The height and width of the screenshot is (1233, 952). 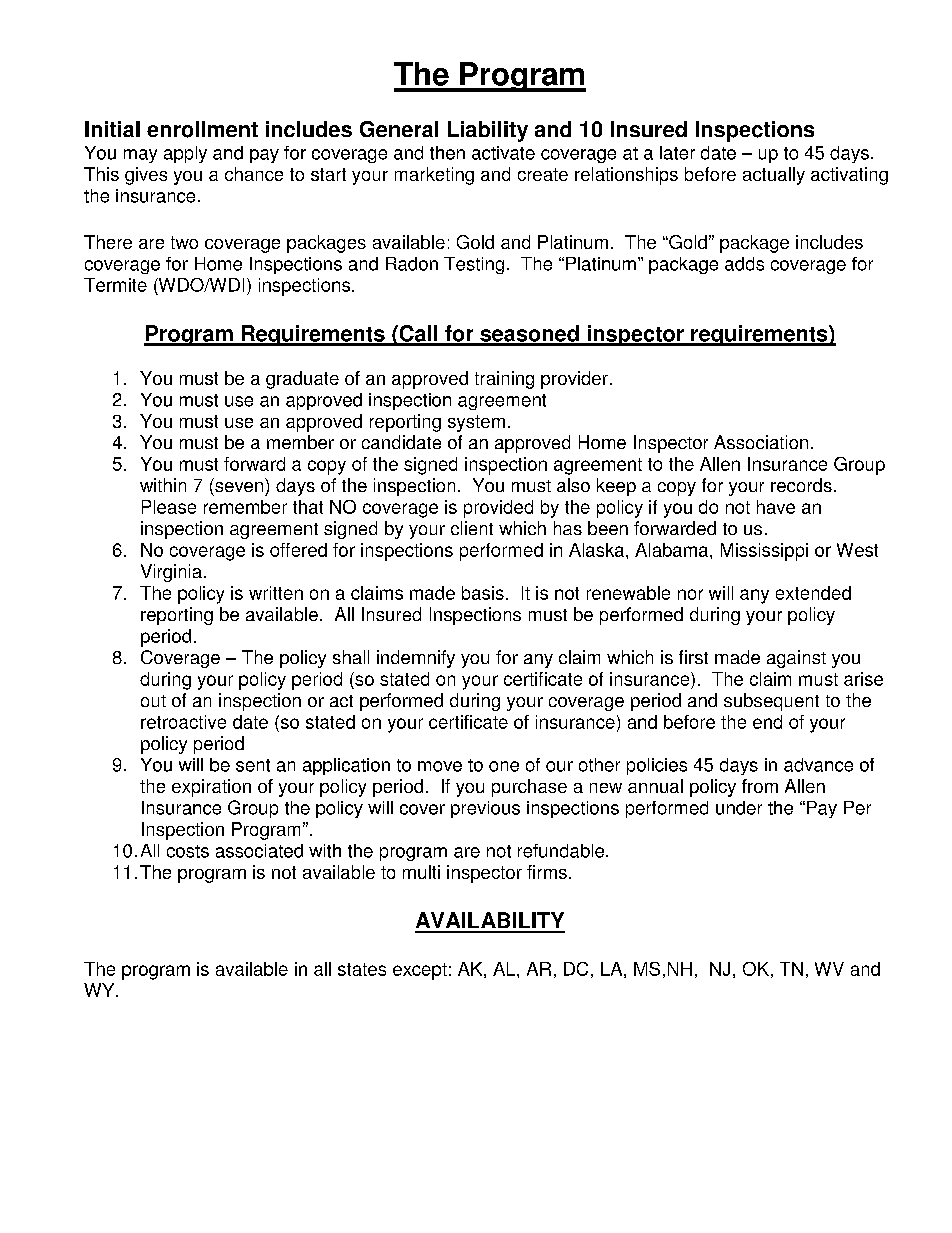 I want to click on except, so click(x=420, y=971).
